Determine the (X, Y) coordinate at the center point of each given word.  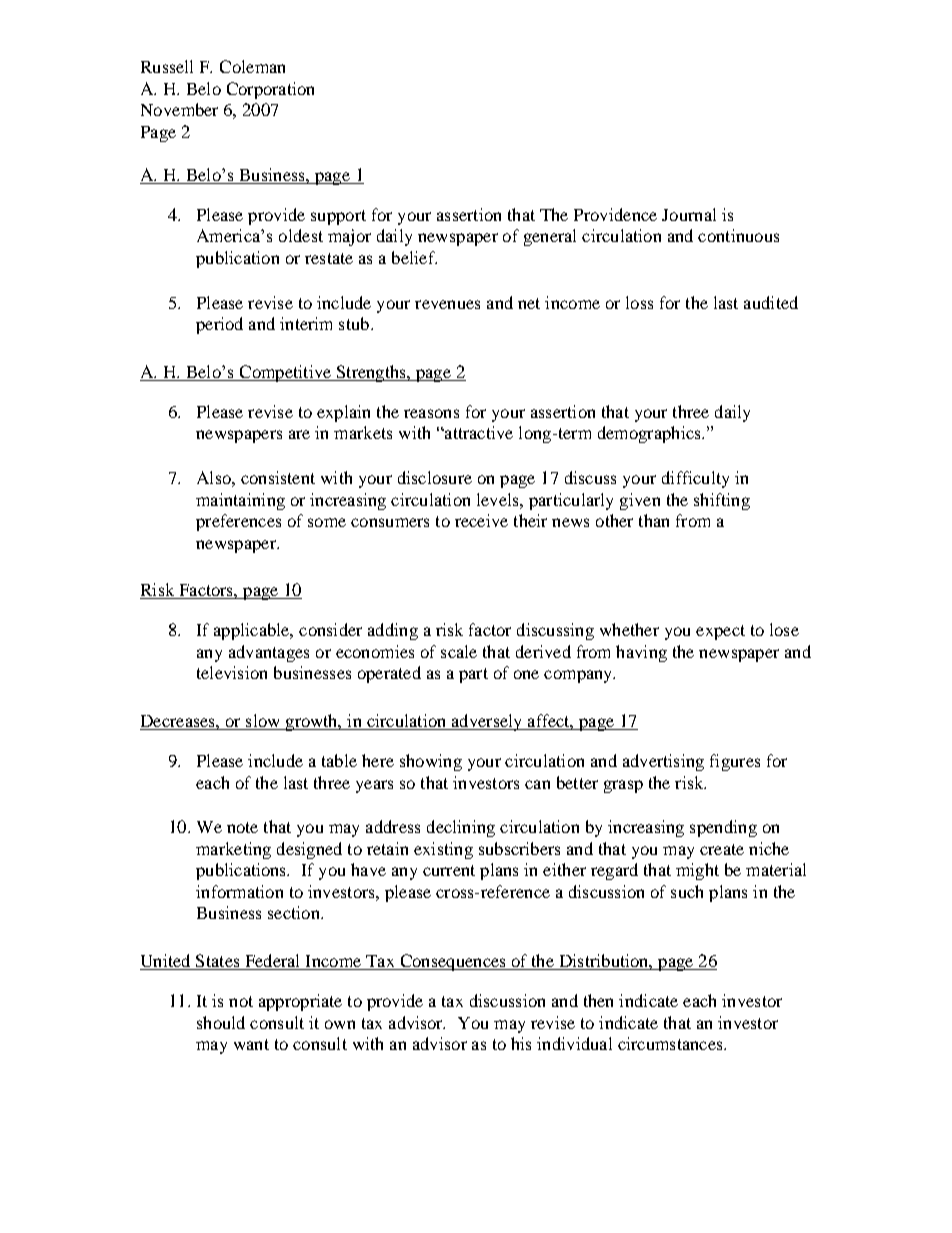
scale (459, 651)
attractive (478, 432)
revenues (447, 304)
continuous (738, 235)
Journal (689, 214)
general (550, 237)
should (221, 1022)
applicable (253, 631)
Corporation (270, 90)
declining (461, 828)
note (242, 827)
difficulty (695, 479)
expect (720, 632)
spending (723, 828)
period (219, 325)
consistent (278, 477)
